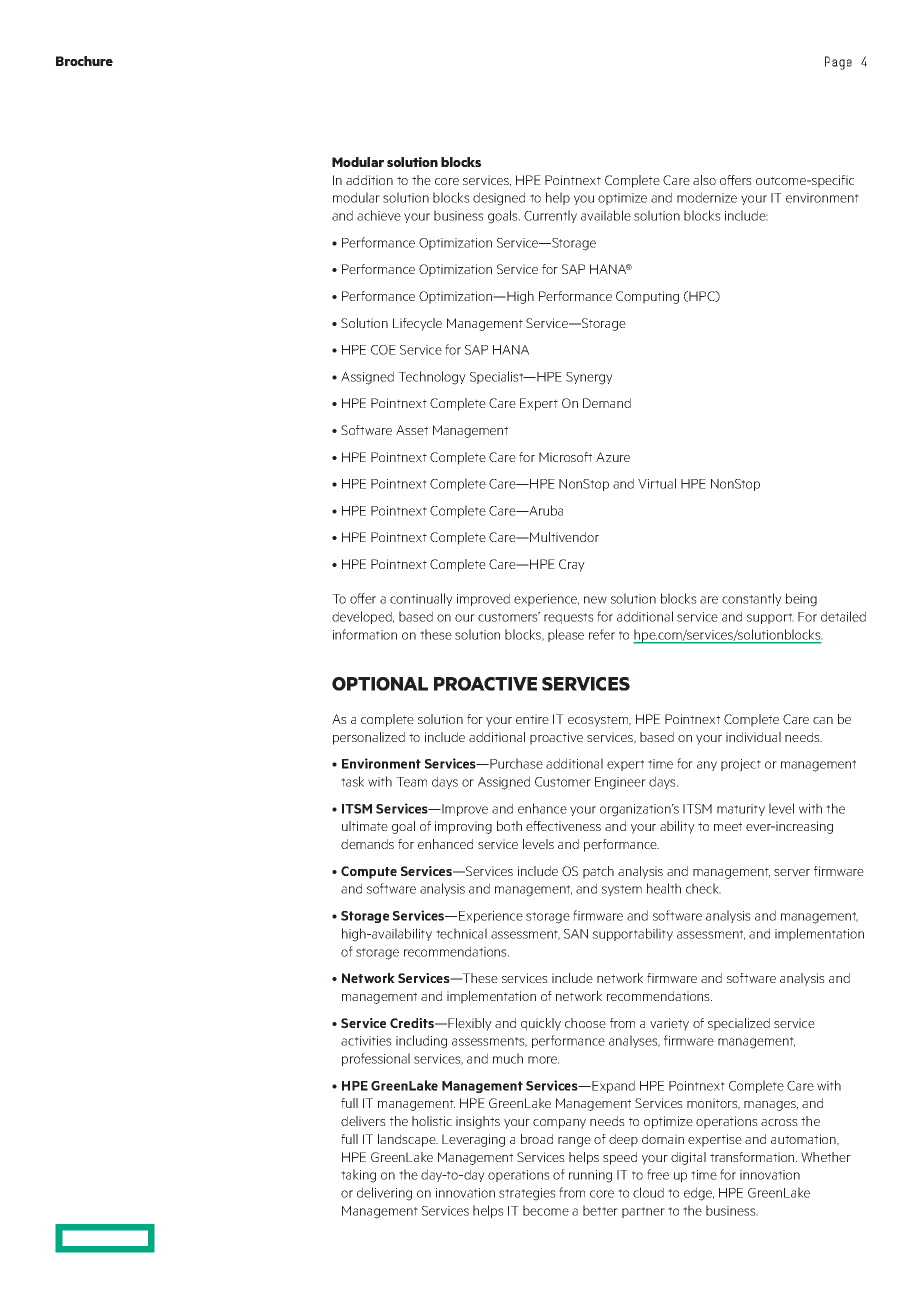 Image resolution: width=924 pixels, height=1308 pixels. I want to click on being, so click(801, 600).
